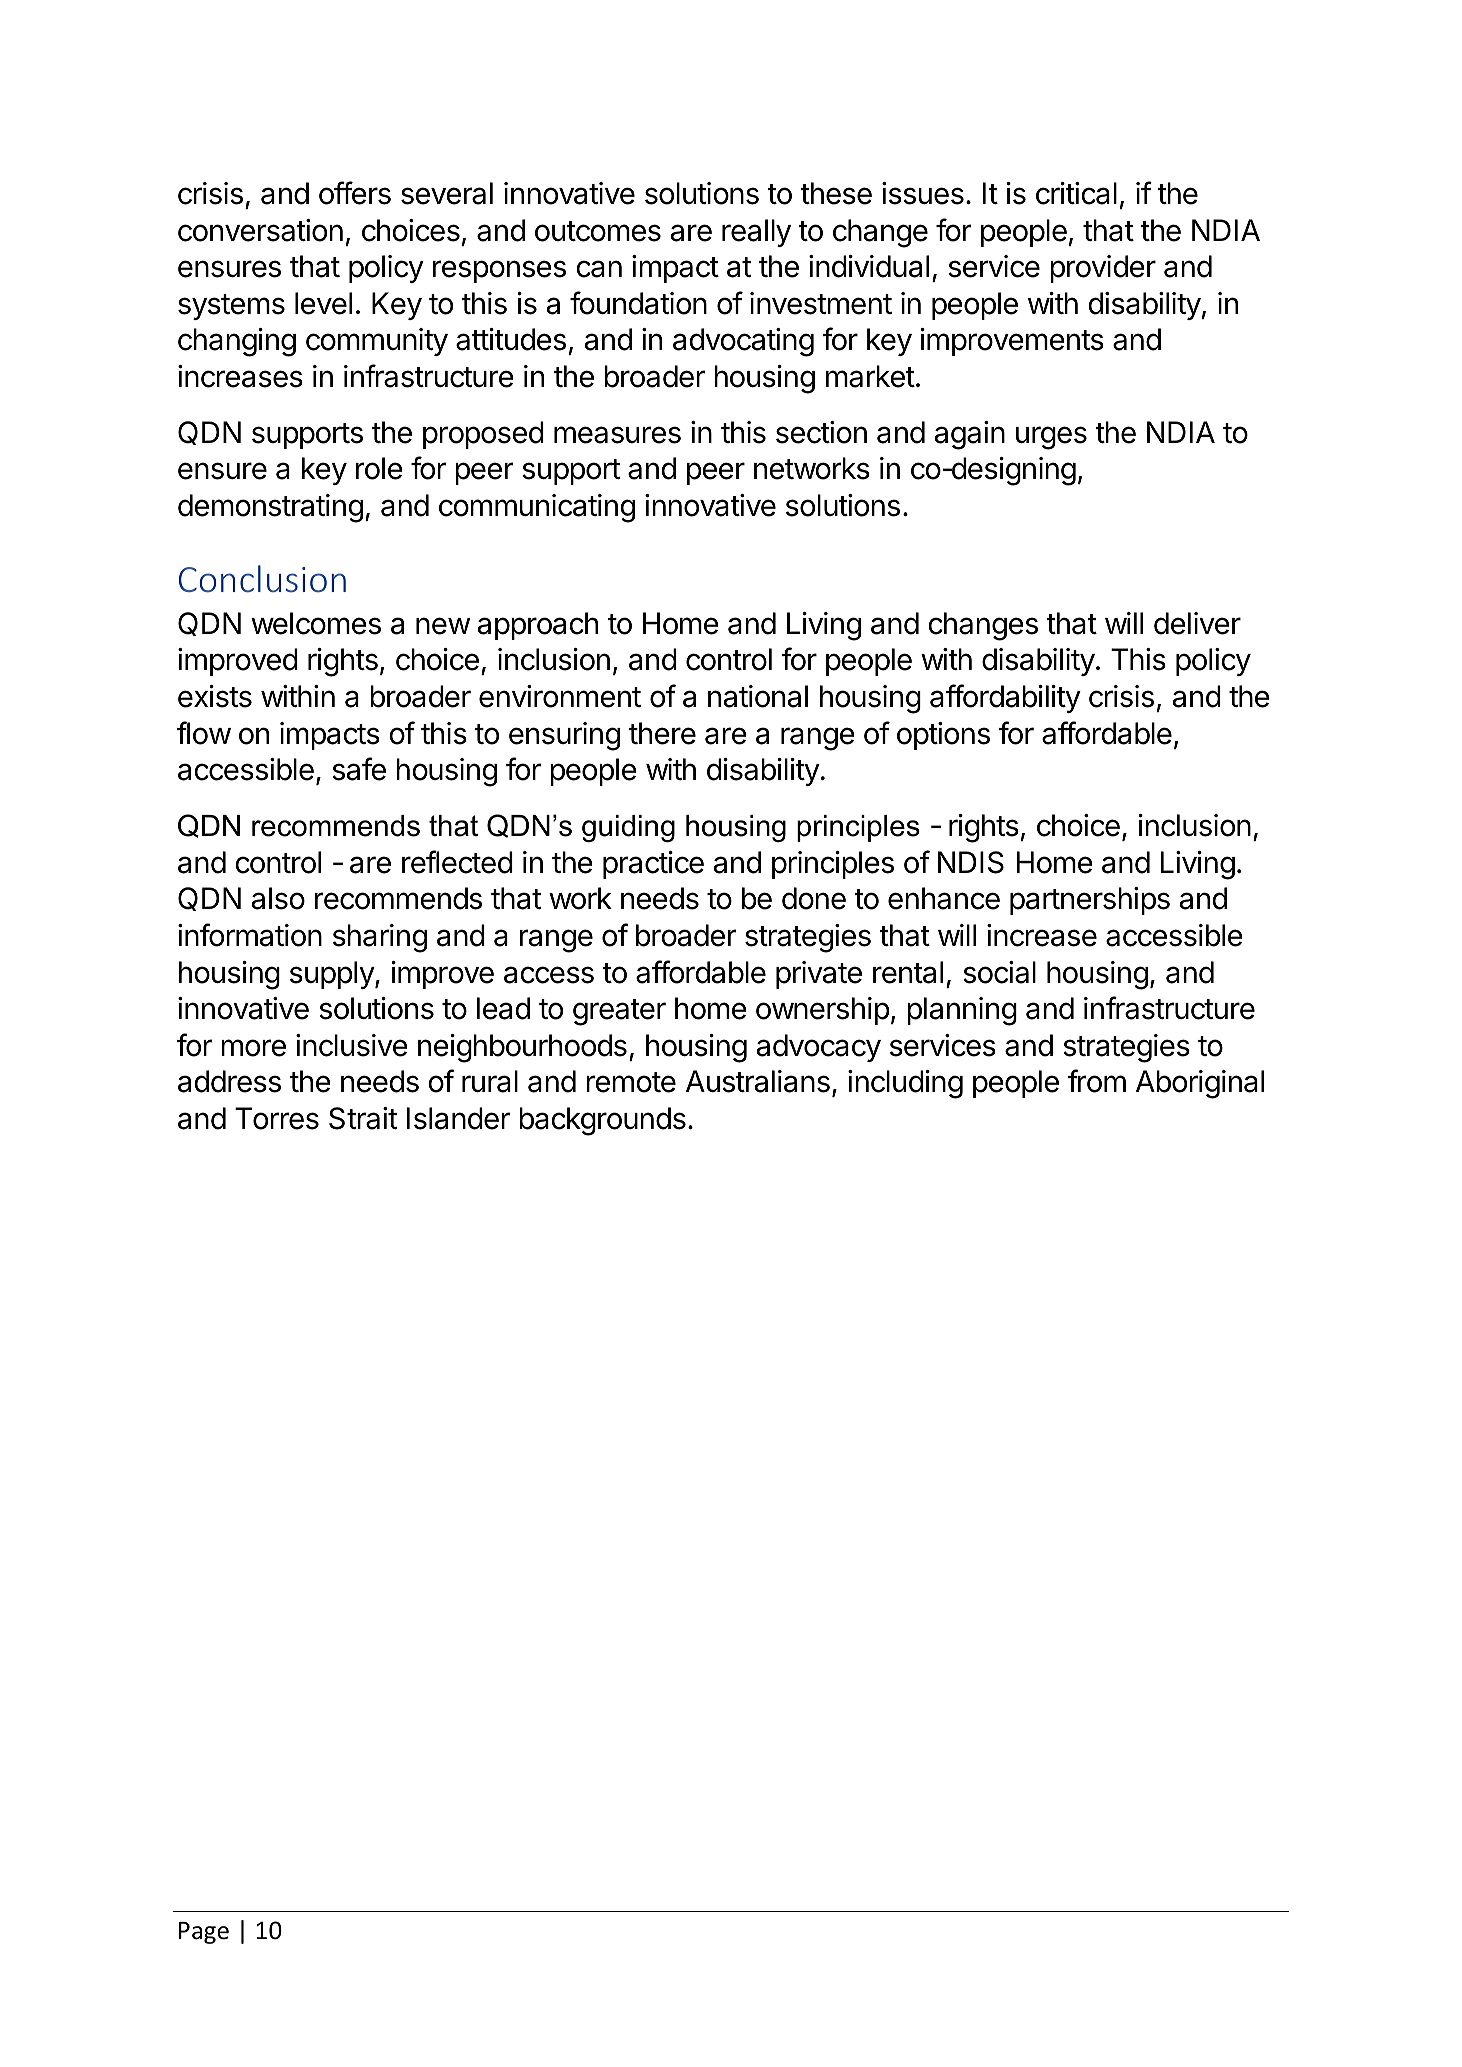 Image resolution: width=1462 pixels, height=2067 pixels. Describe the element at coordinates (758, 1081) in the document. I see `Australians` at that location.
